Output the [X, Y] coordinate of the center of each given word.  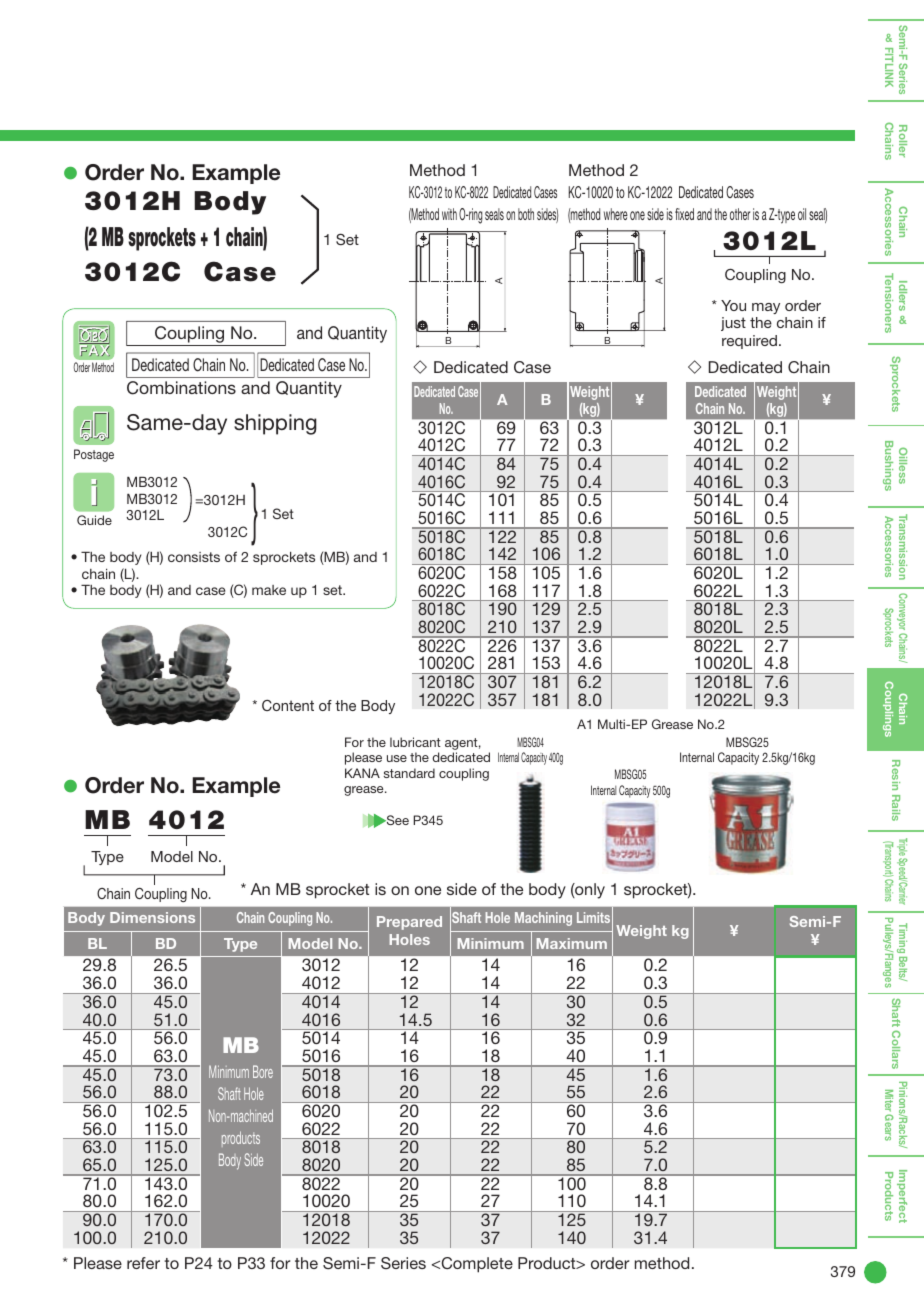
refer [143, 1263]
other [740, 214]
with [449, 214]
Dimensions [152, 917]
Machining [543, 919]
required [749, 342]
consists [194, 557]
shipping [275, 424]
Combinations [181, 388]
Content [288, 705]
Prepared [409, 923]
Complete [476, 1265]
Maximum [572, 943]
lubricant [415, 742]
